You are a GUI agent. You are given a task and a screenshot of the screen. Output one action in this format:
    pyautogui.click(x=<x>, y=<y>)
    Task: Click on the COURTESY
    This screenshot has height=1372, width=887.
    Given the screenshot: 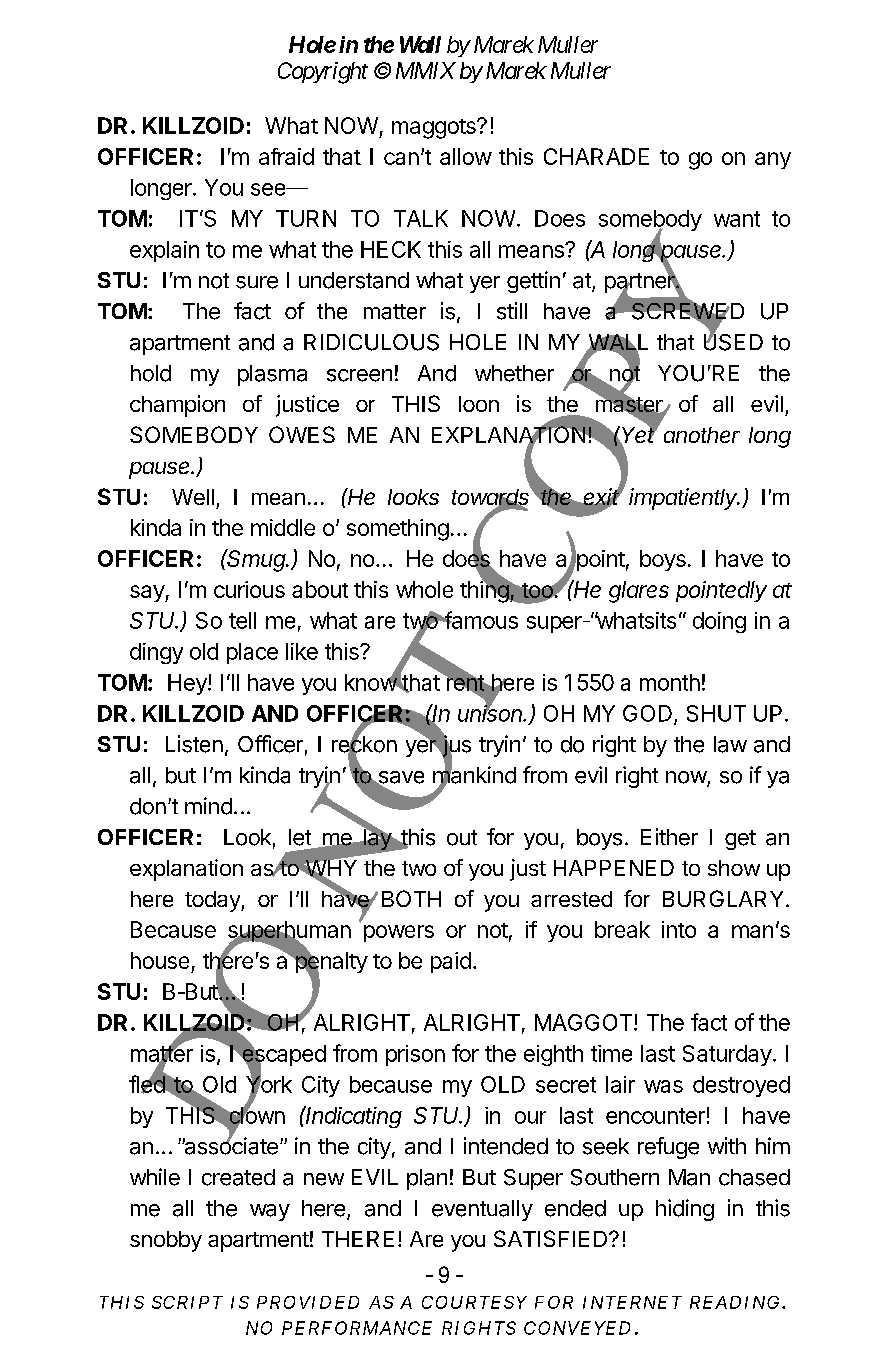 What is the action you would take?
    pyautogui.click(x=474, y=1302)
